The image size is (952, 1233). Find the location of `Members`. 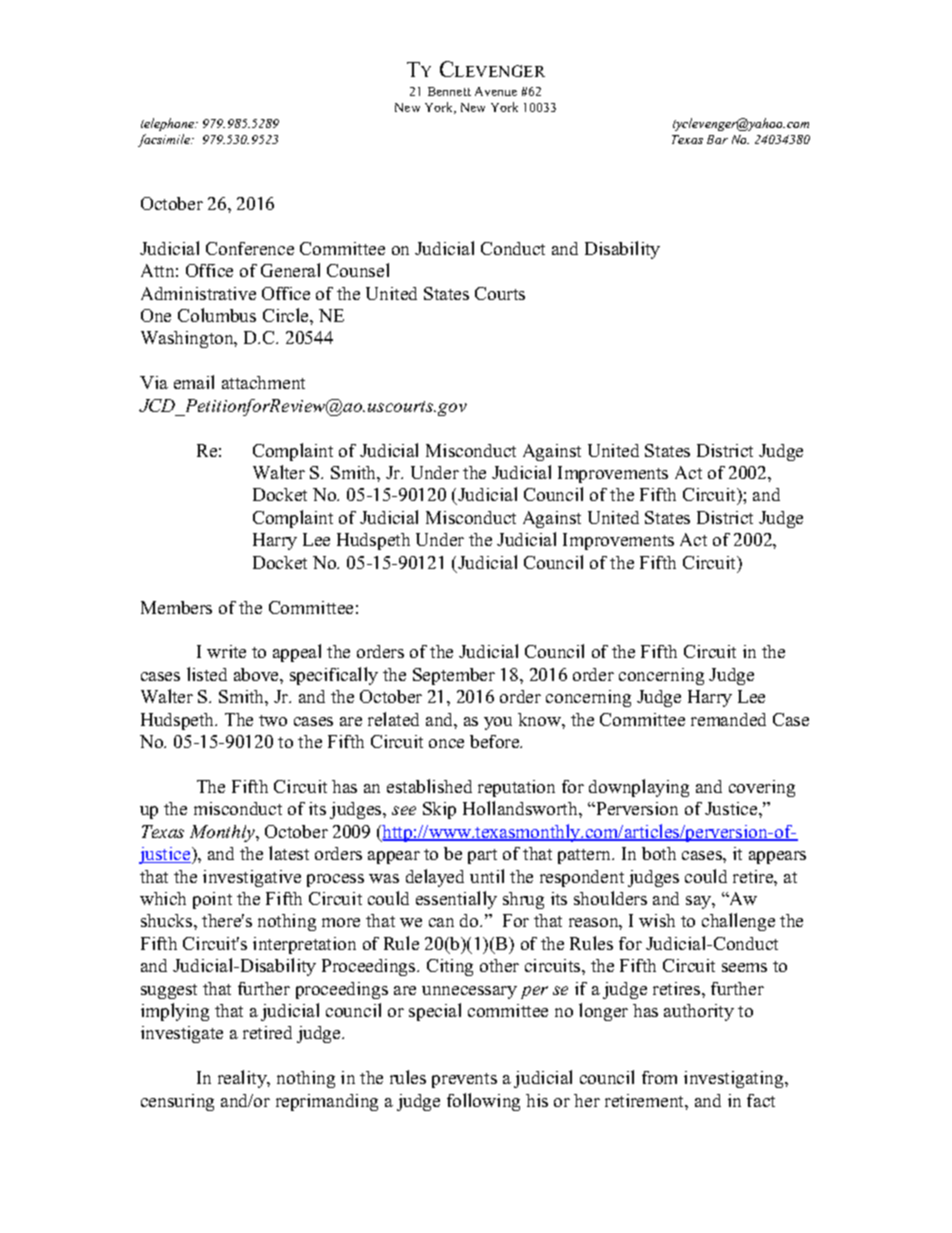

Members is located at coordinates (176, 607).
